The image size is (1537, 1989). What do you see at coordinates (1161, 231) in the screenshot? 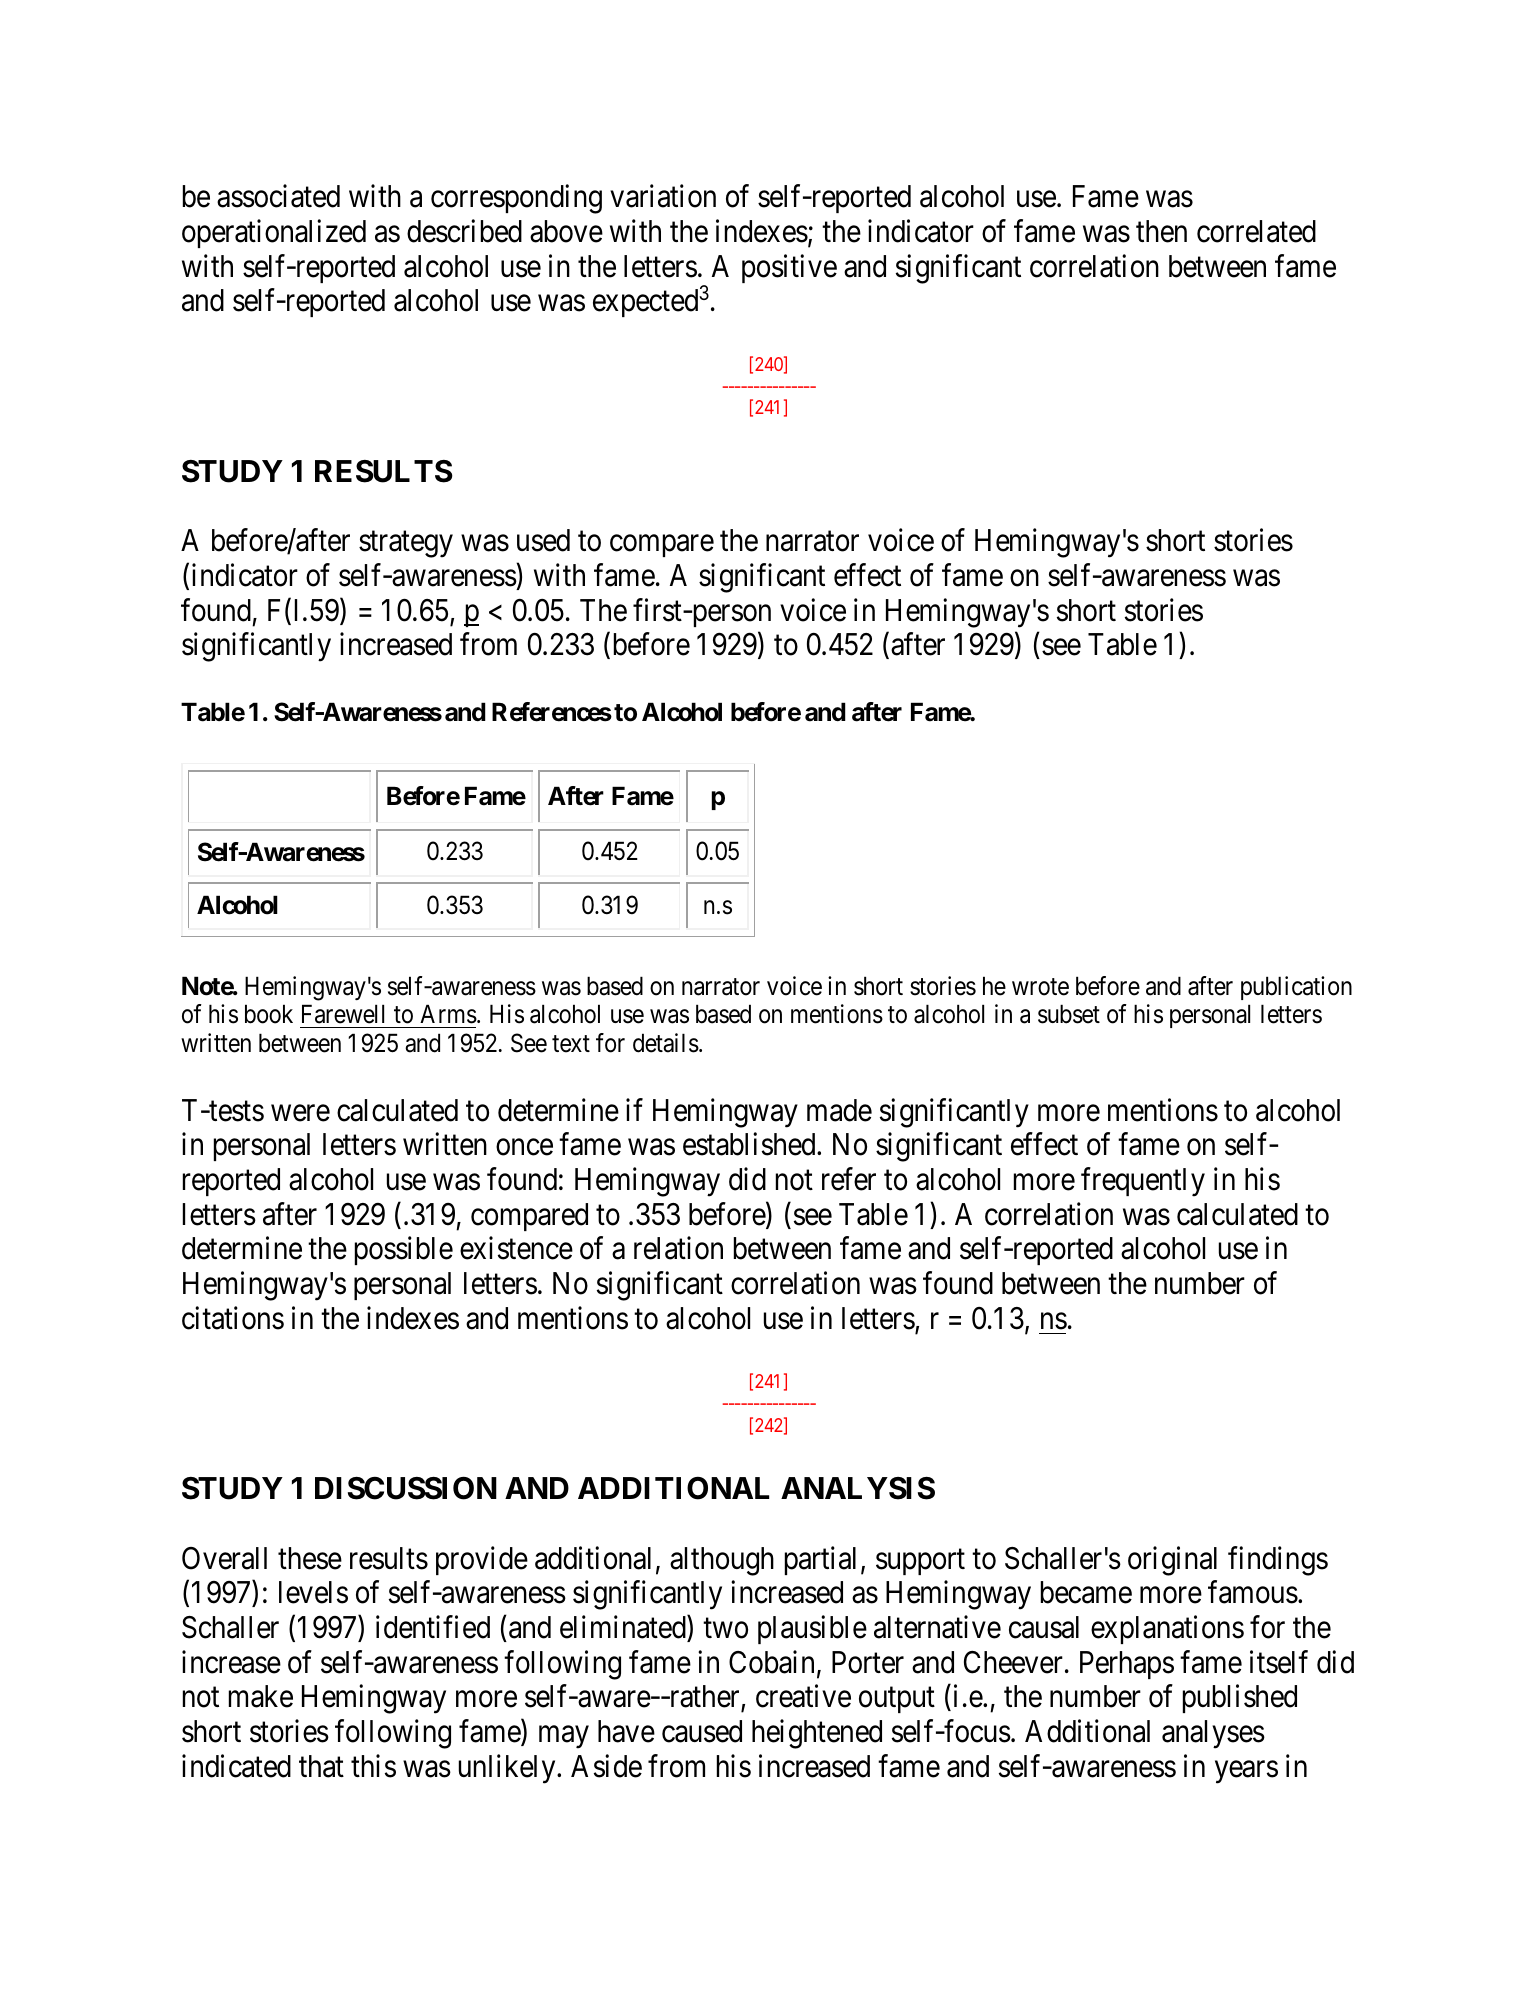
I see `then` at bounding box center [1161, 231].
